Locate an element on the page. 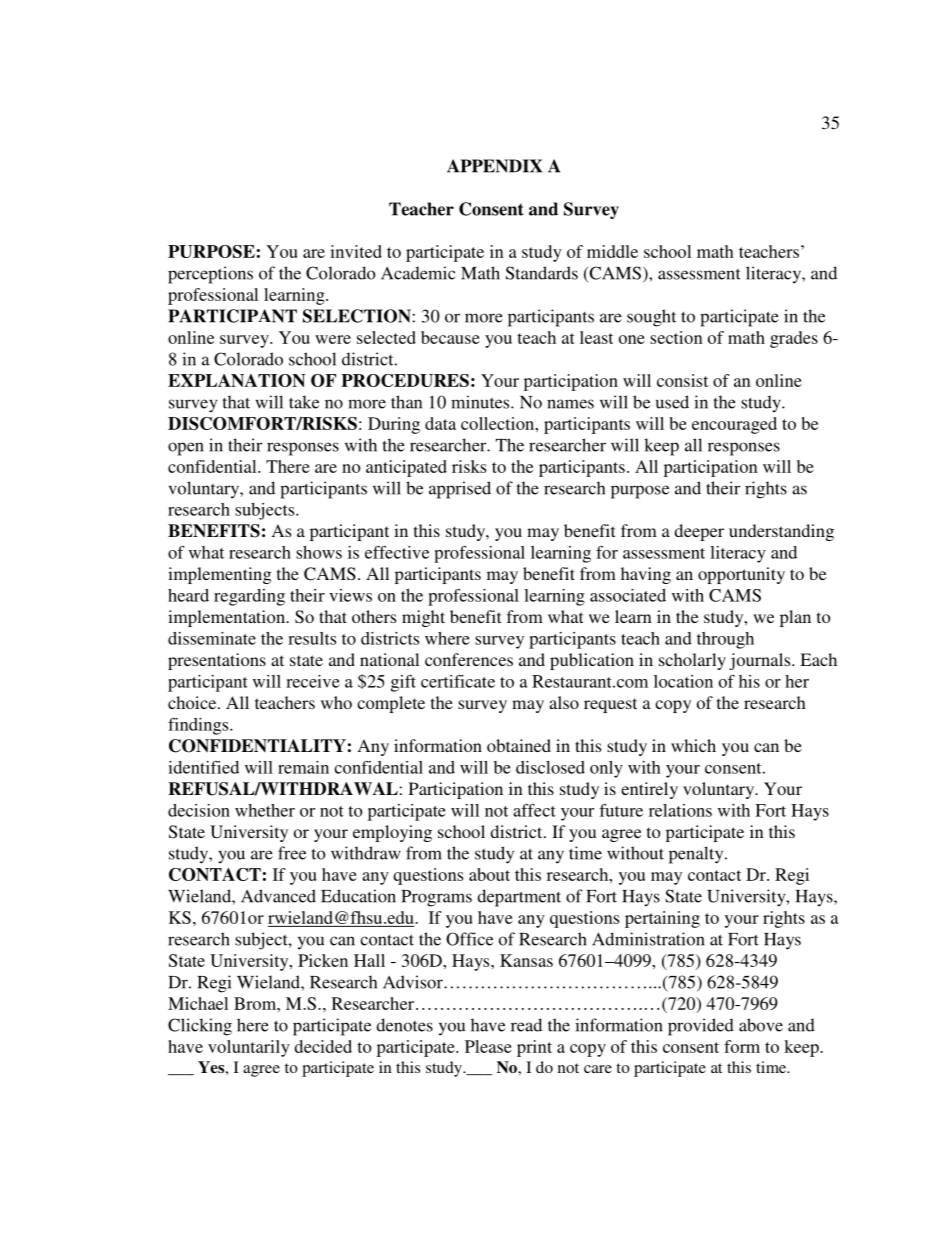 This image has width=952, height=1233. provided is located at coordinates (701, 1027).
